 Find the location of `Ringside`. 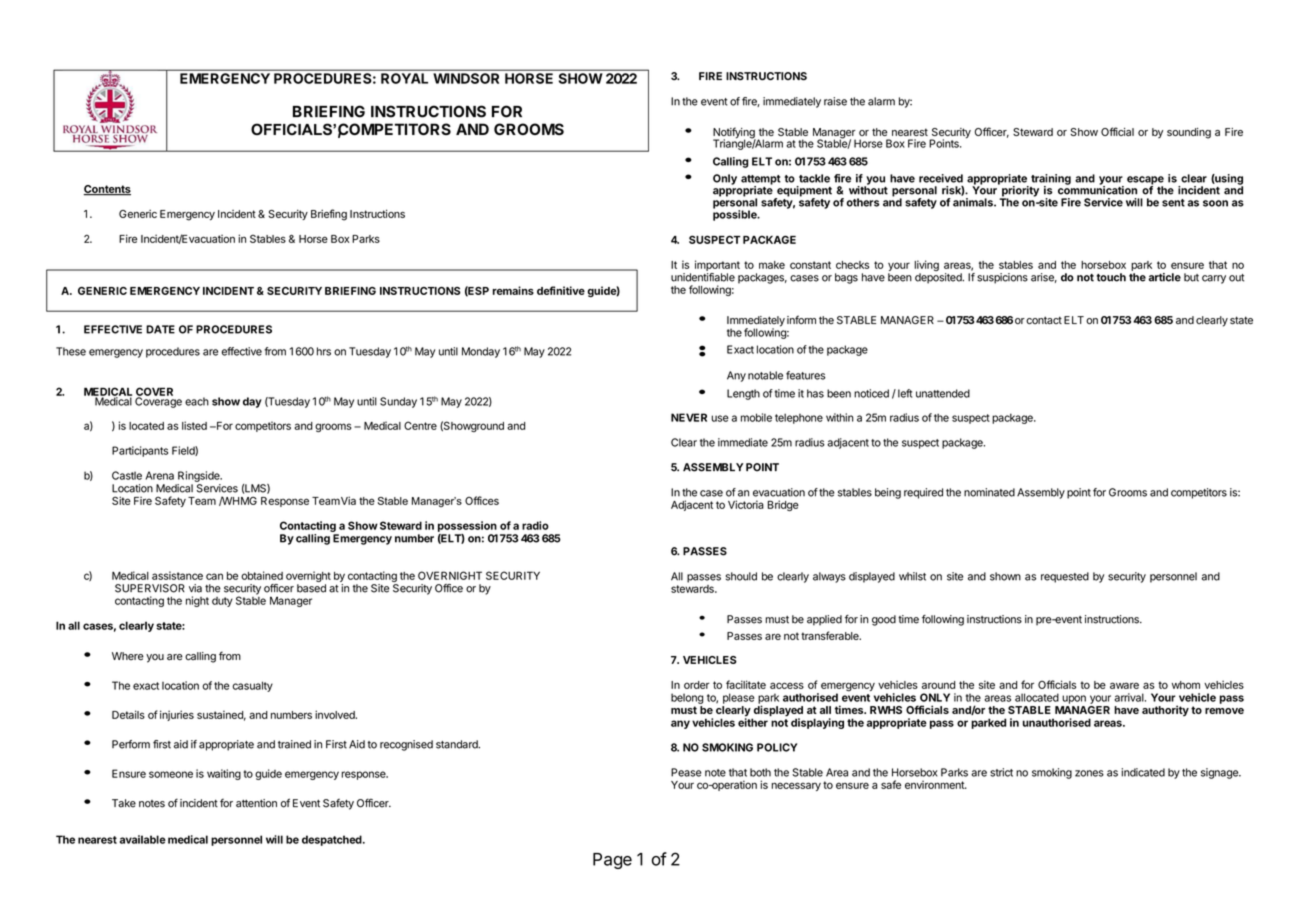

Ringside is located at coordinates (200, 476).
